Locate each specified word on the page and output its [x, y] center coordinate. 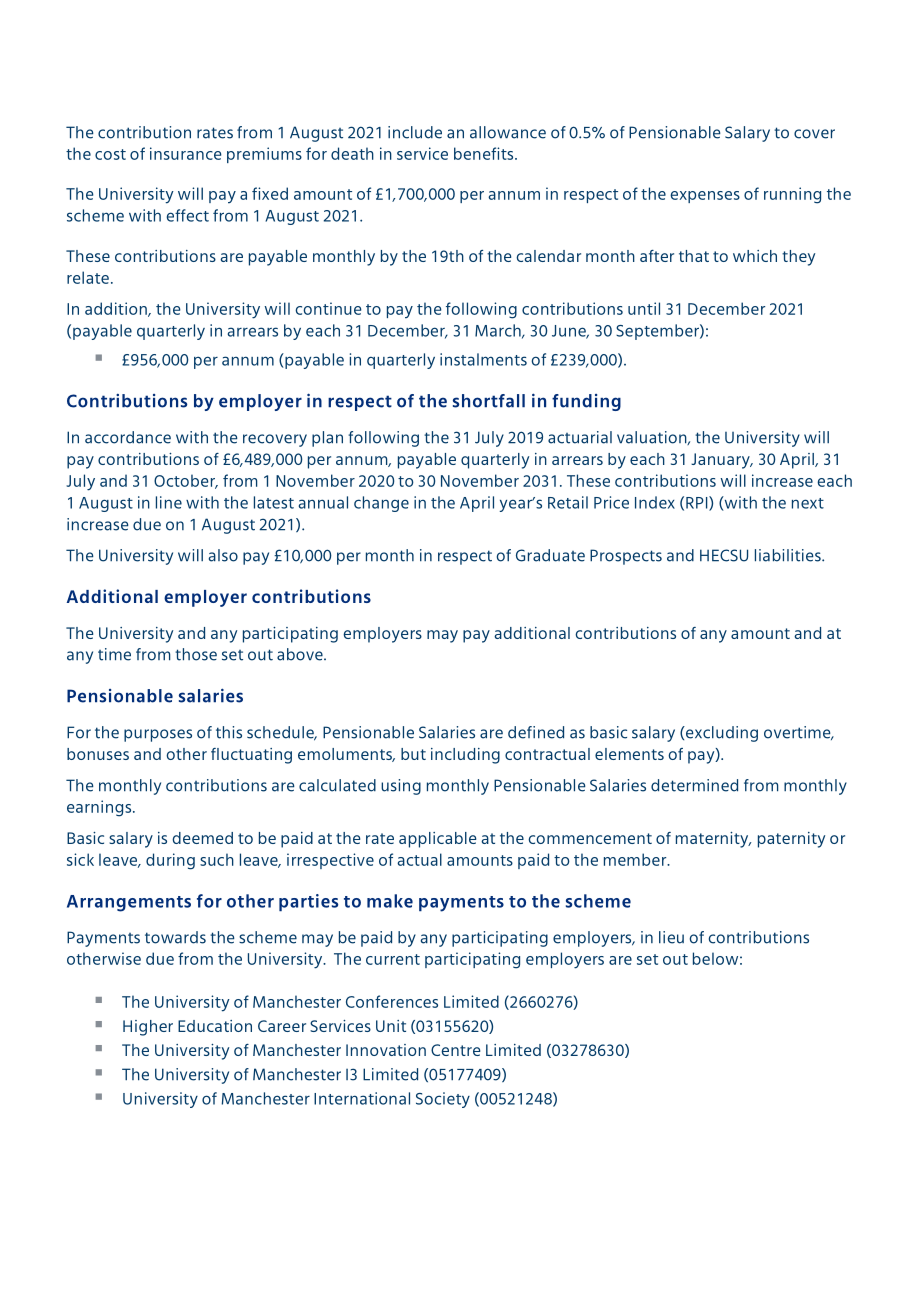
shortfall [489, 401]
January [721, 461]
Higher [148, 1028]
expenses [705, 197]
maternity [713, 840]
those [196, 654]
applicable [437, 840]
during [170, 861]
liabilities [789, 555]
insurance [186, 153]
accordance [128, 437]
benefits [485, 153]
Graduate [550, 555]
